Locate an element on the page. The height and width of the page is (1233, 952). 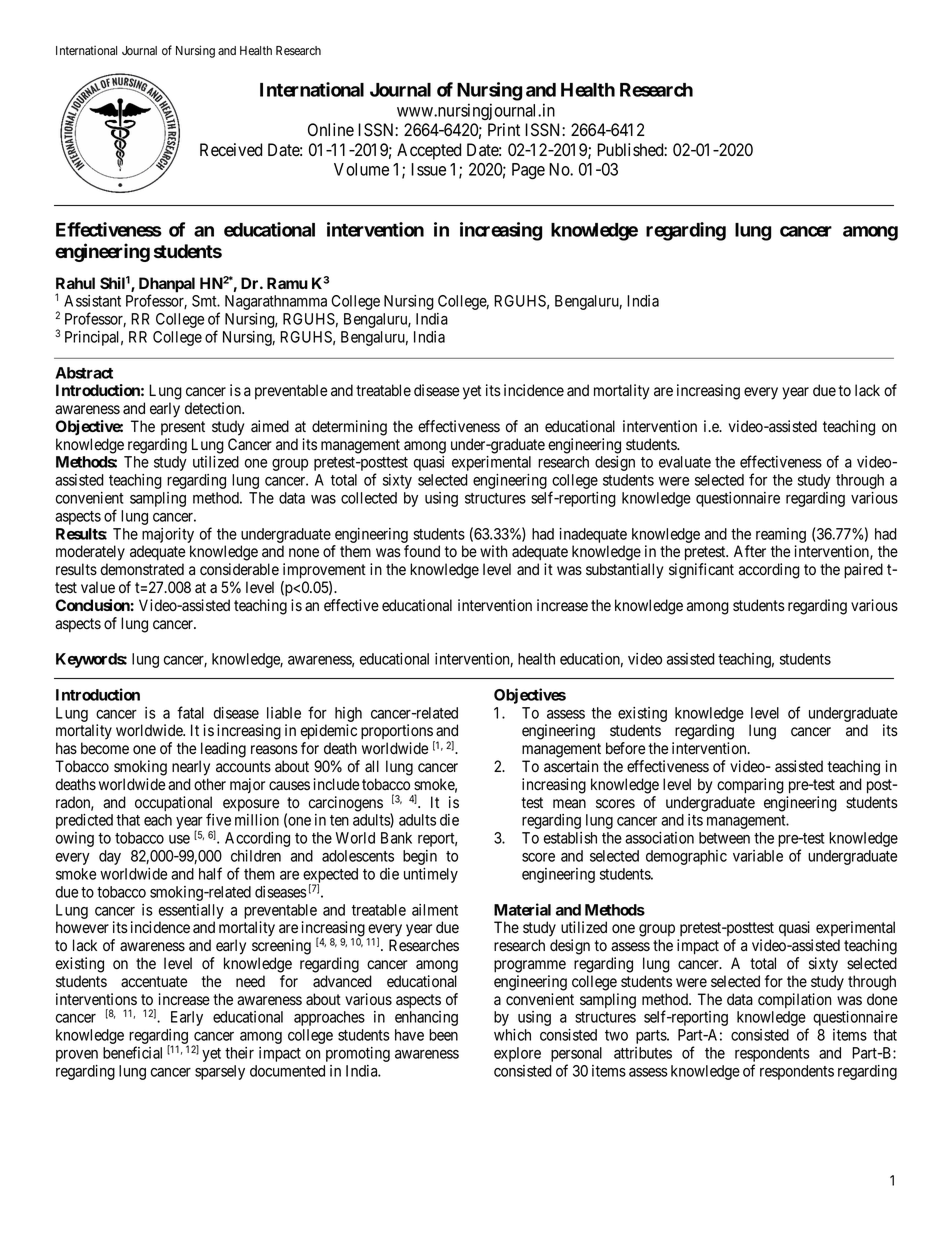
detection is located at coordinates (214, 408).
